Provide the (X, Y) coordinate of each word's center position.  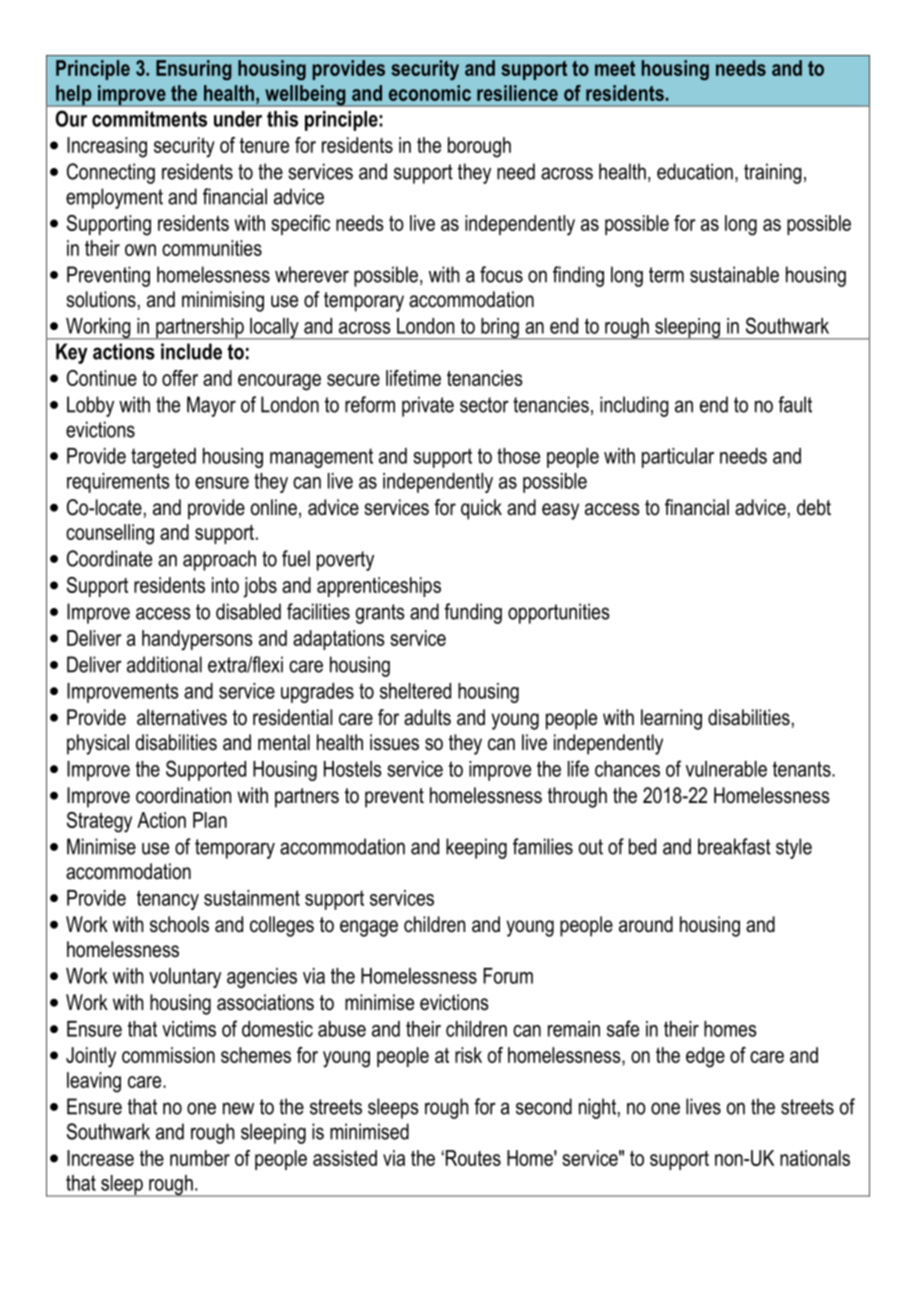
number (200, 1158)
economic (430, 93)
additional (164, 664)
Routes (472, 1158)
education (695, 171)
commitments (149, 119)
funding (473, 613)
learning (671, 719)
